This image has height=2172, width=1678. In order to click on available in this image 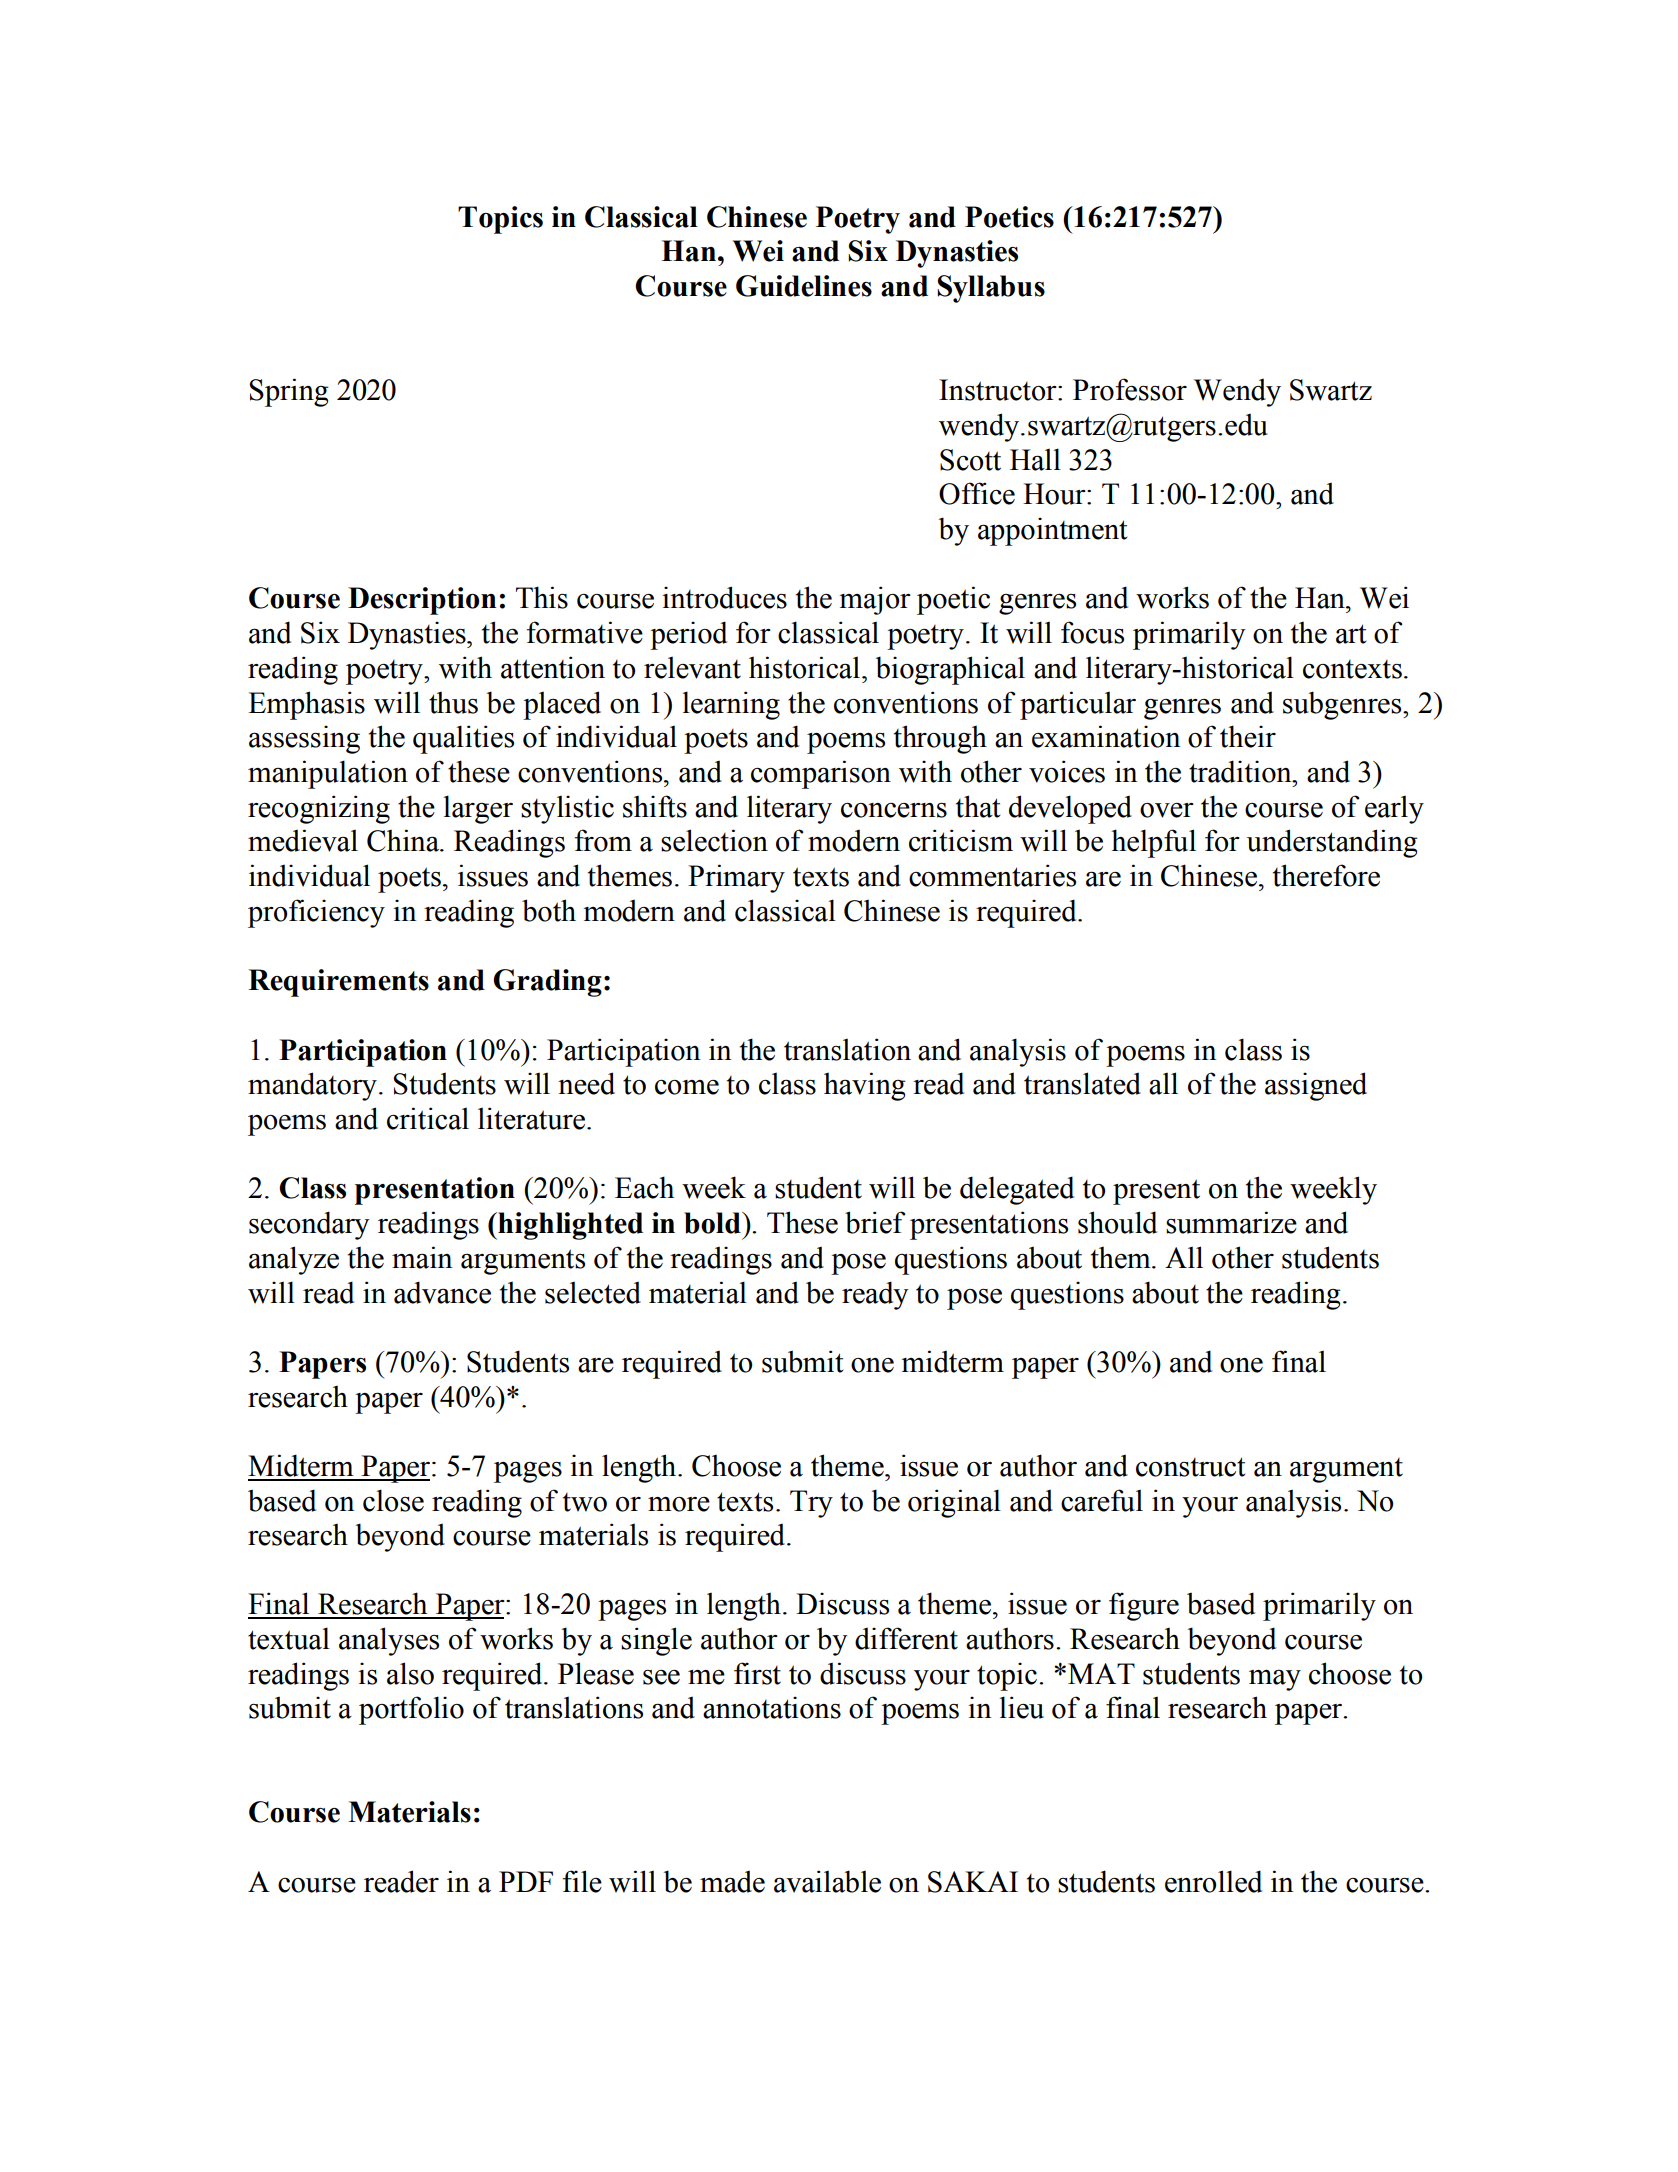, I will do `click(827, 1881)`.
